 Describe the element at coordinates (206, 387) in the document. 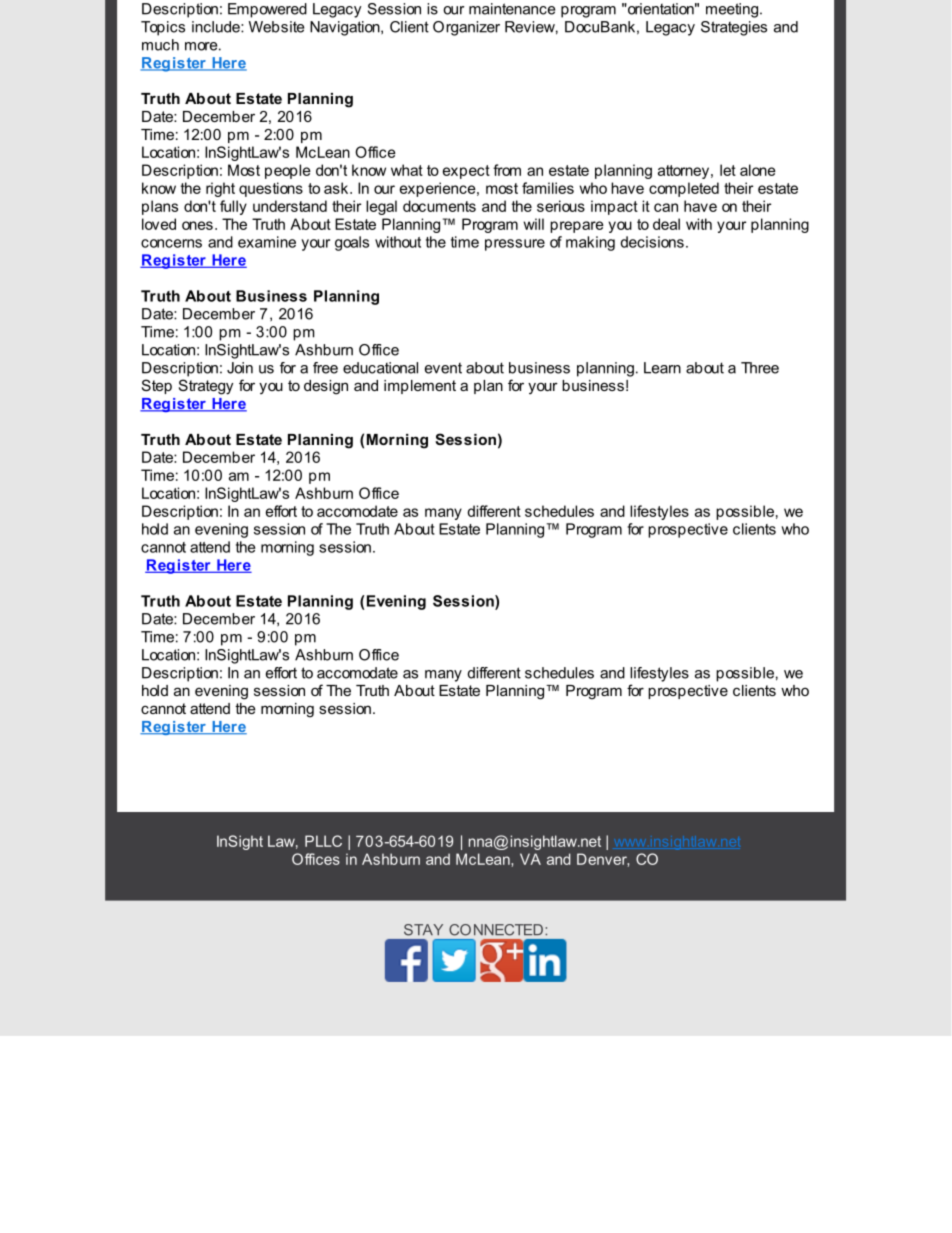

I see `Strategy` at that location.
